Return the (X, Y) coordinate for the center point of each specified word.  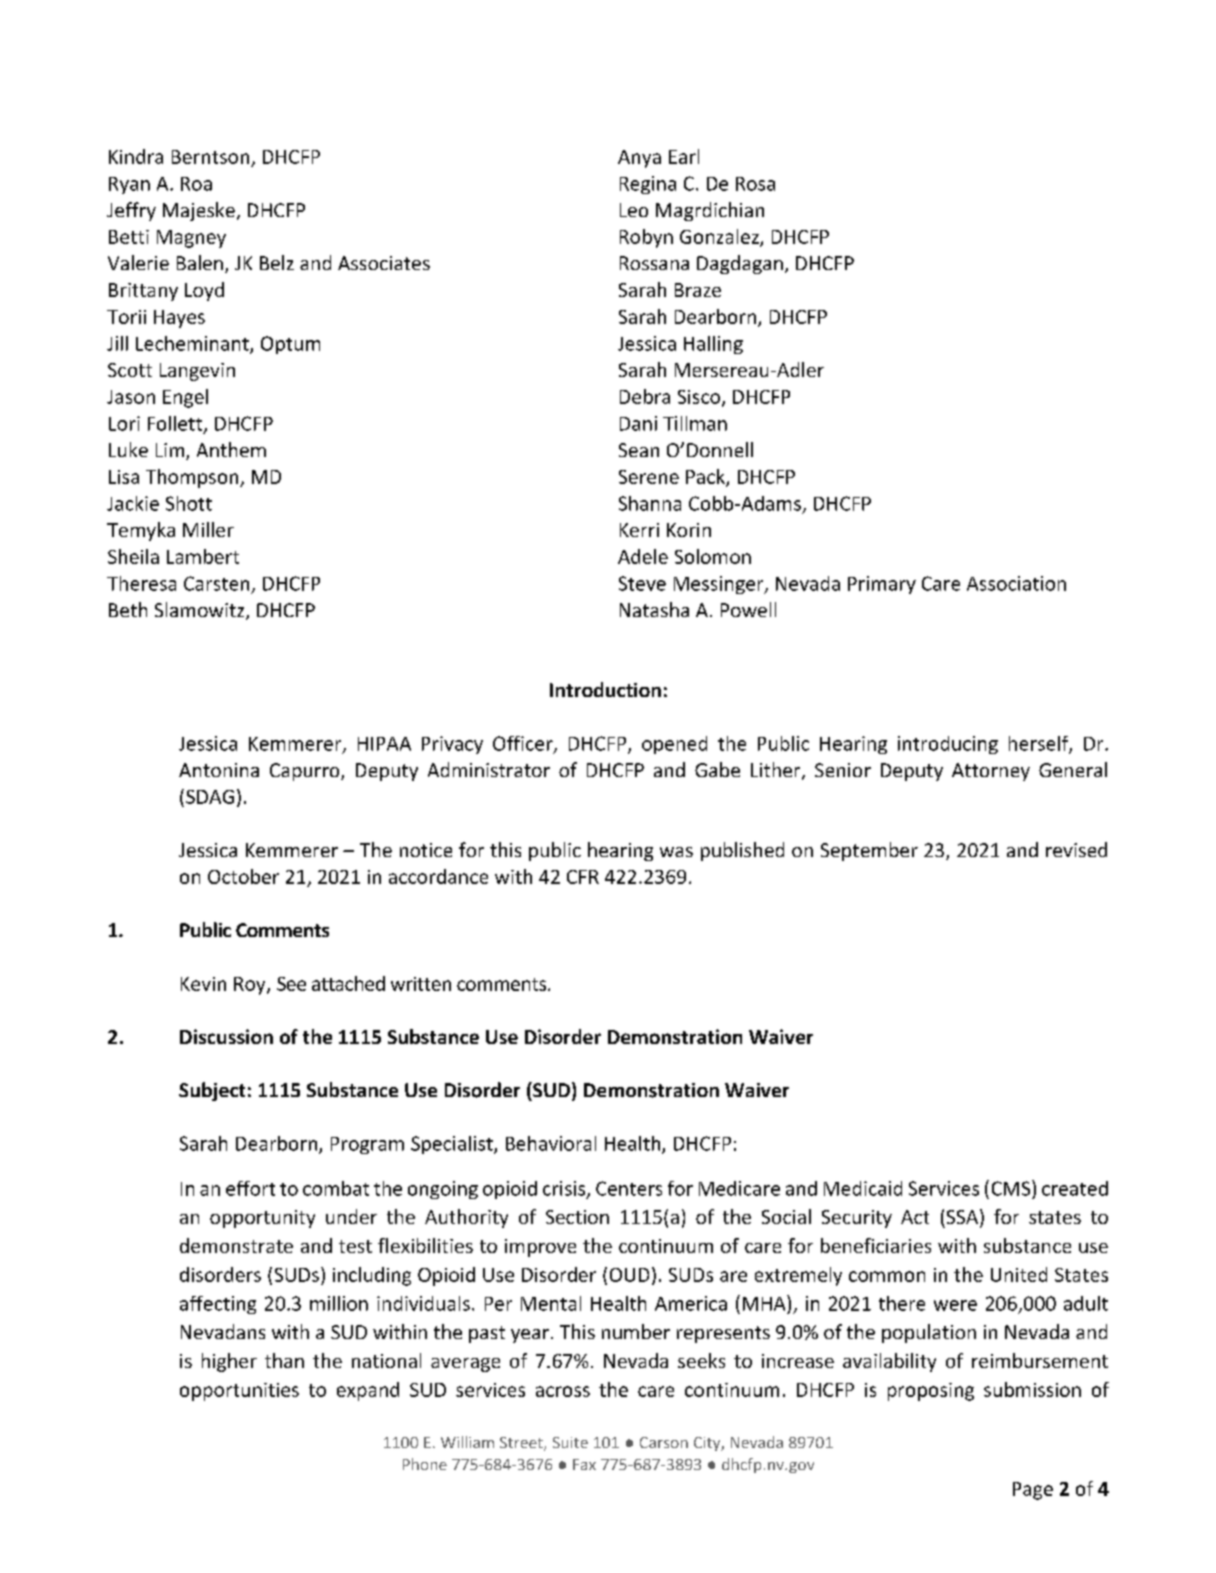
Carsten (216, 583)
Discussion (226, 1036)
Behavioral (551, 1143)
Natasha (654, 609)
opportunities (239, 1392)
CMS (1012, 1188)
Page (1033, 1491)
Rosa (755, 184)
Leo (634, 210)
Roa (196, 184)
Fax (584, 1464)
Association (1016, 583)
